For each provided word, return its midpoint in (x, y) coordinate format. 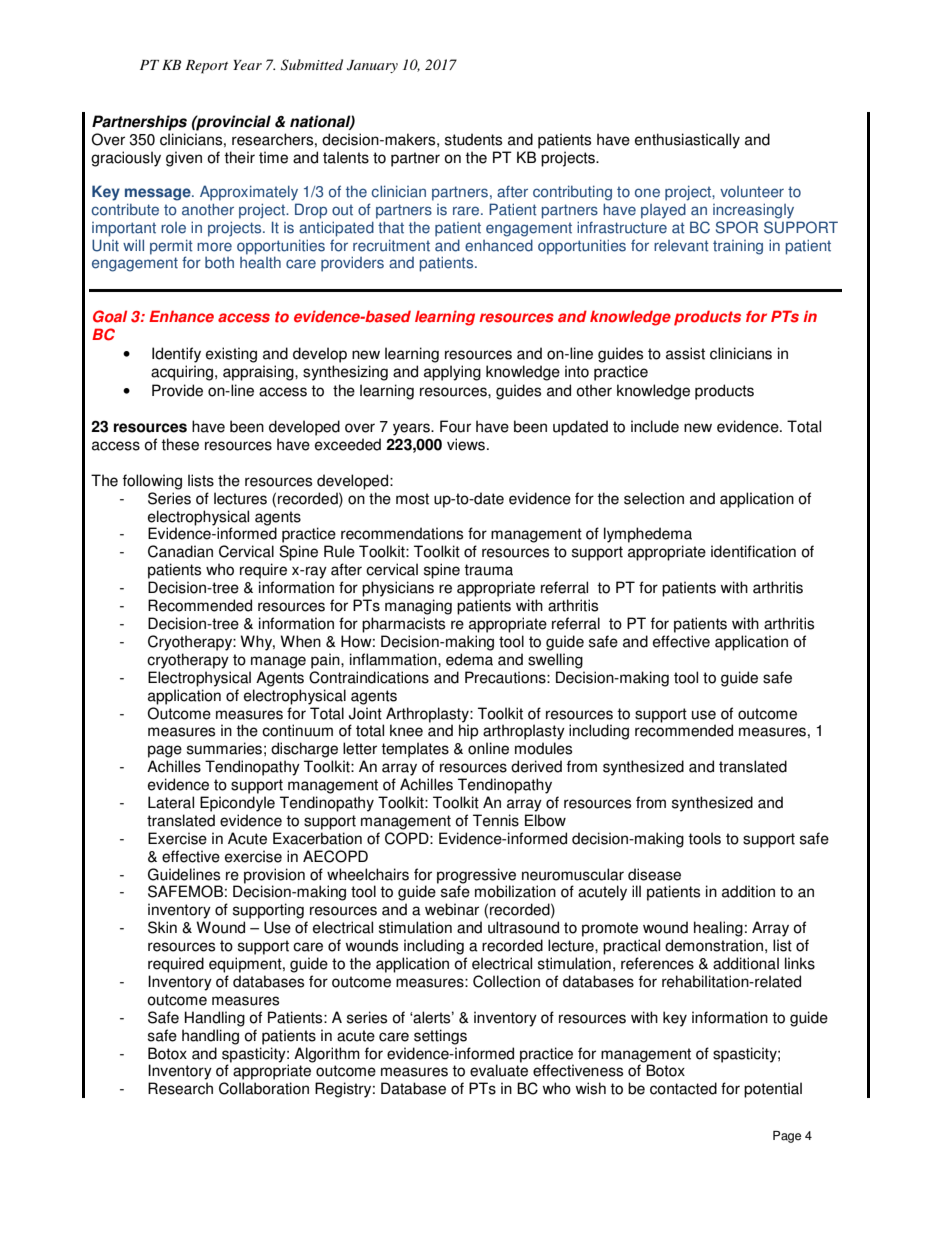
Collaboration (264, 1088)
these (180, 444)
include (655, 426)
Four (455, 426)
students (473, 139)
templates (415, 750)
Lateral (171, 802)
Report (206, 67)
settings (440, 1037)
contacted (683, 1088)
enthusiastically (687, 141)
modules (543, 748)
